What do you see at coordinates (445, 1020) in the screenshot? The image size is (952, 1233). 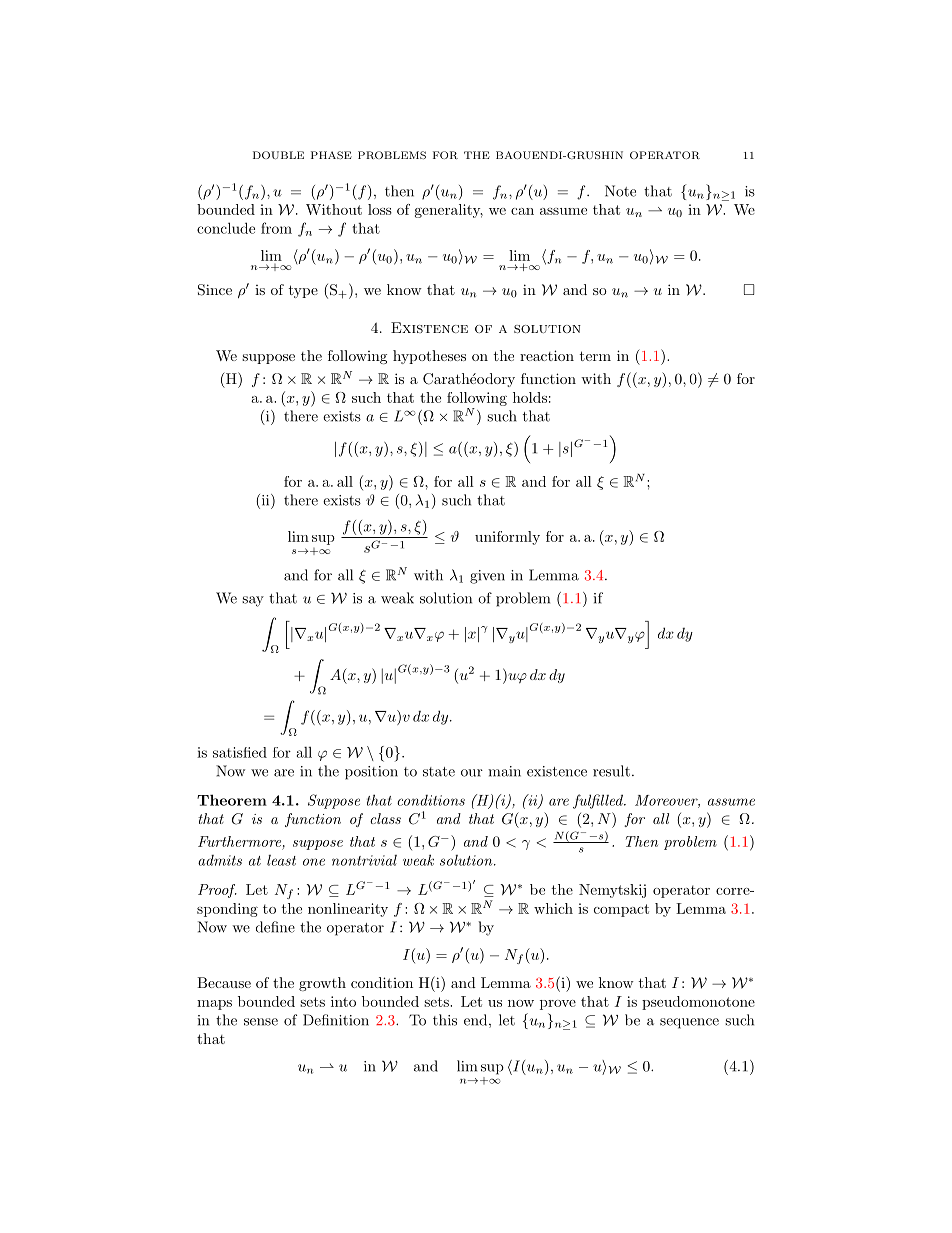 I see `this` at bounding box center [445, 1020].
